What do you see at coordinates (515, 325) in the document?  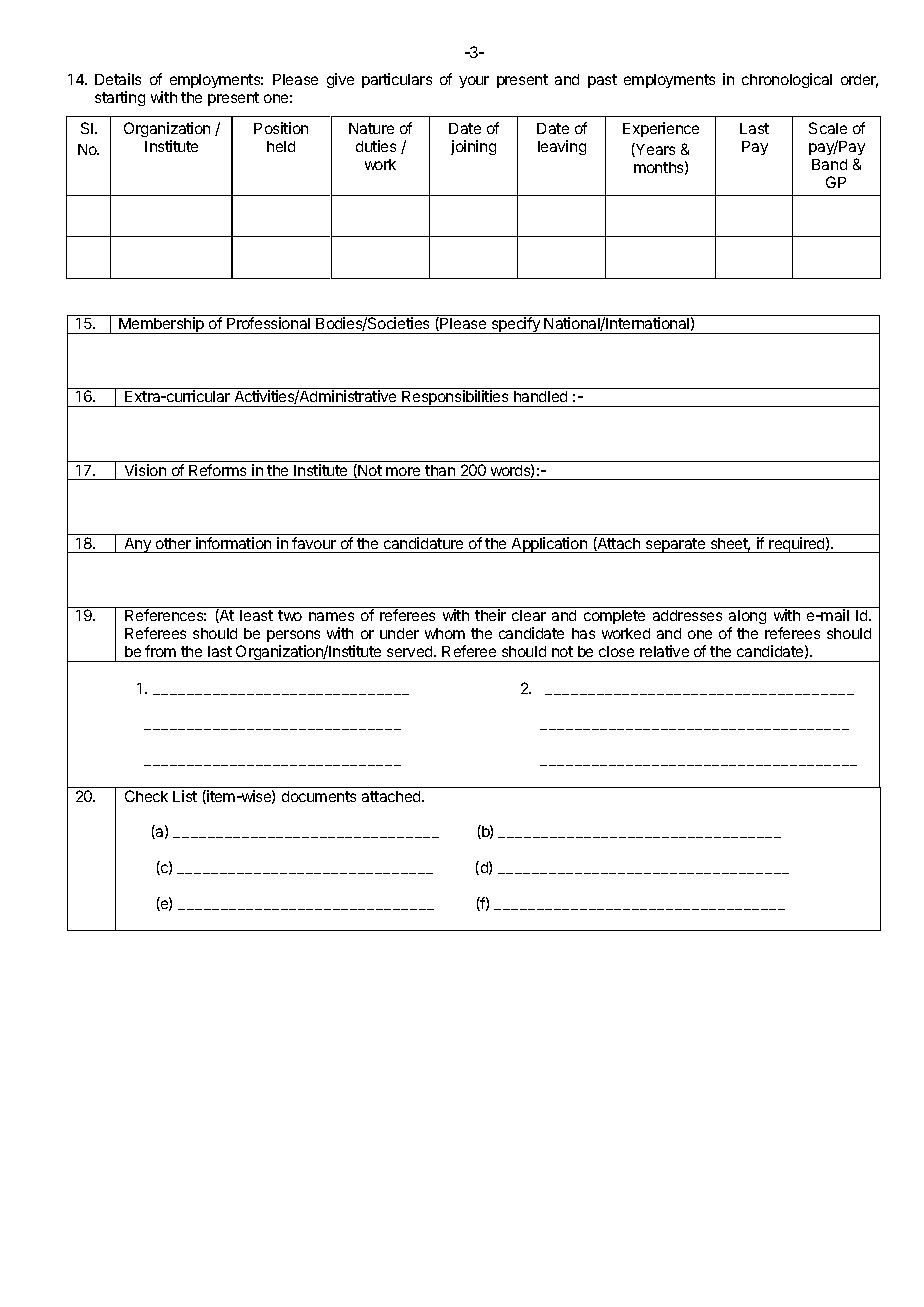 I see `specify` at bounding box center [515, 325].
